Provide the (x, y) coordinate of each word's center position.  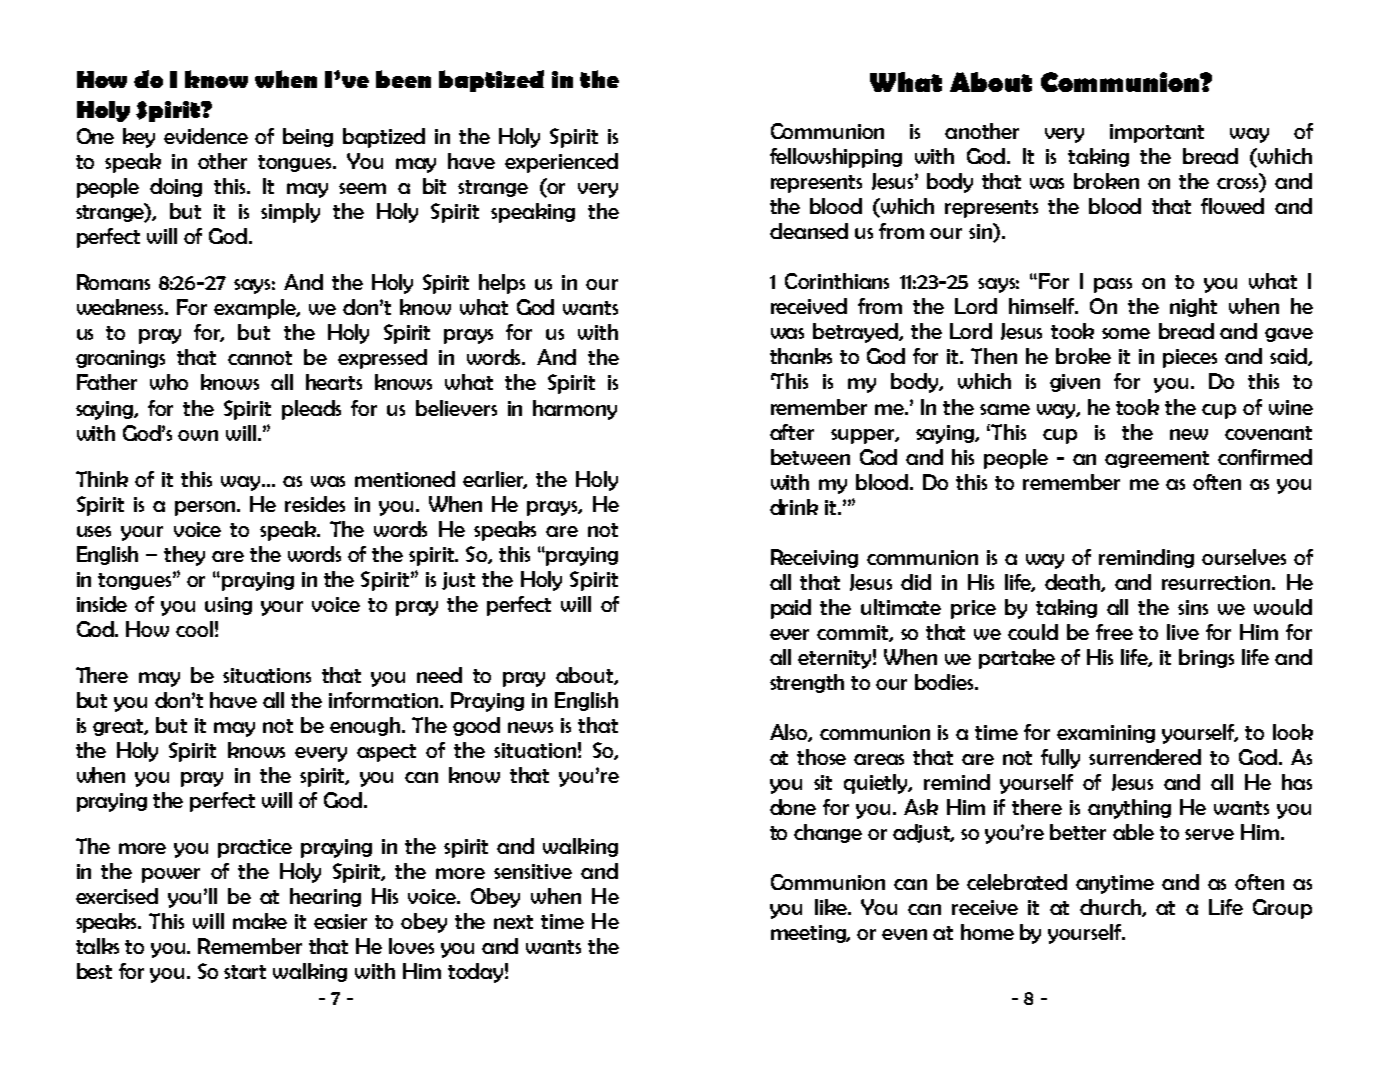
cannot (260, 358)
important (1157, 133)
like (832, 907)
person (205, 508)
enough (366, 726)
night (1193, 307)
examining (1106, 734)
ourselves (1244, 557)
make (260, 921)
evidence (206, 136)
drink (794, 507)
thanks (801, 356)
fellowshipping (836, 158)
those (821, 757)
